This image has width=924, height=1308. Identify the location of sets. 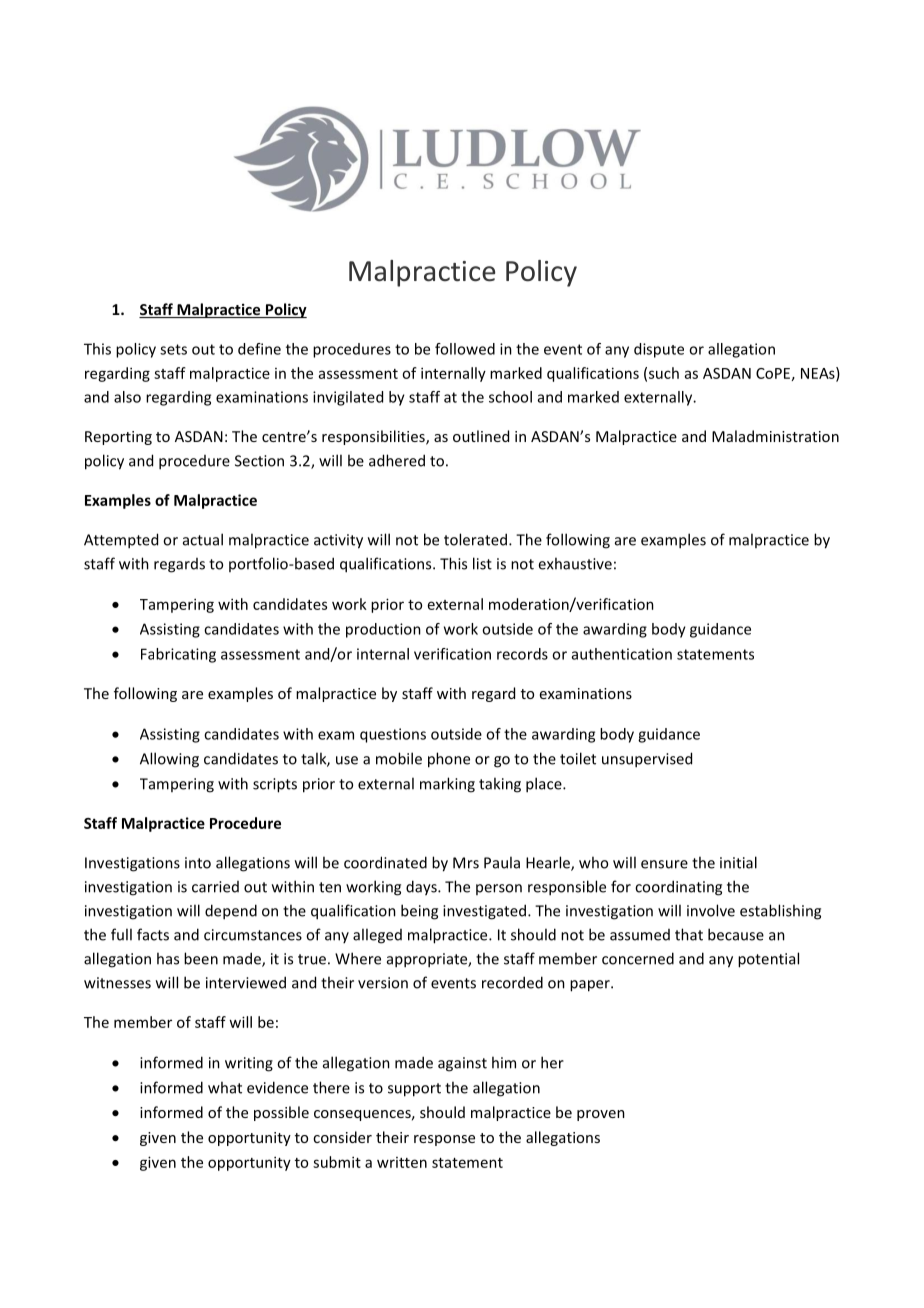
(173, 349).
